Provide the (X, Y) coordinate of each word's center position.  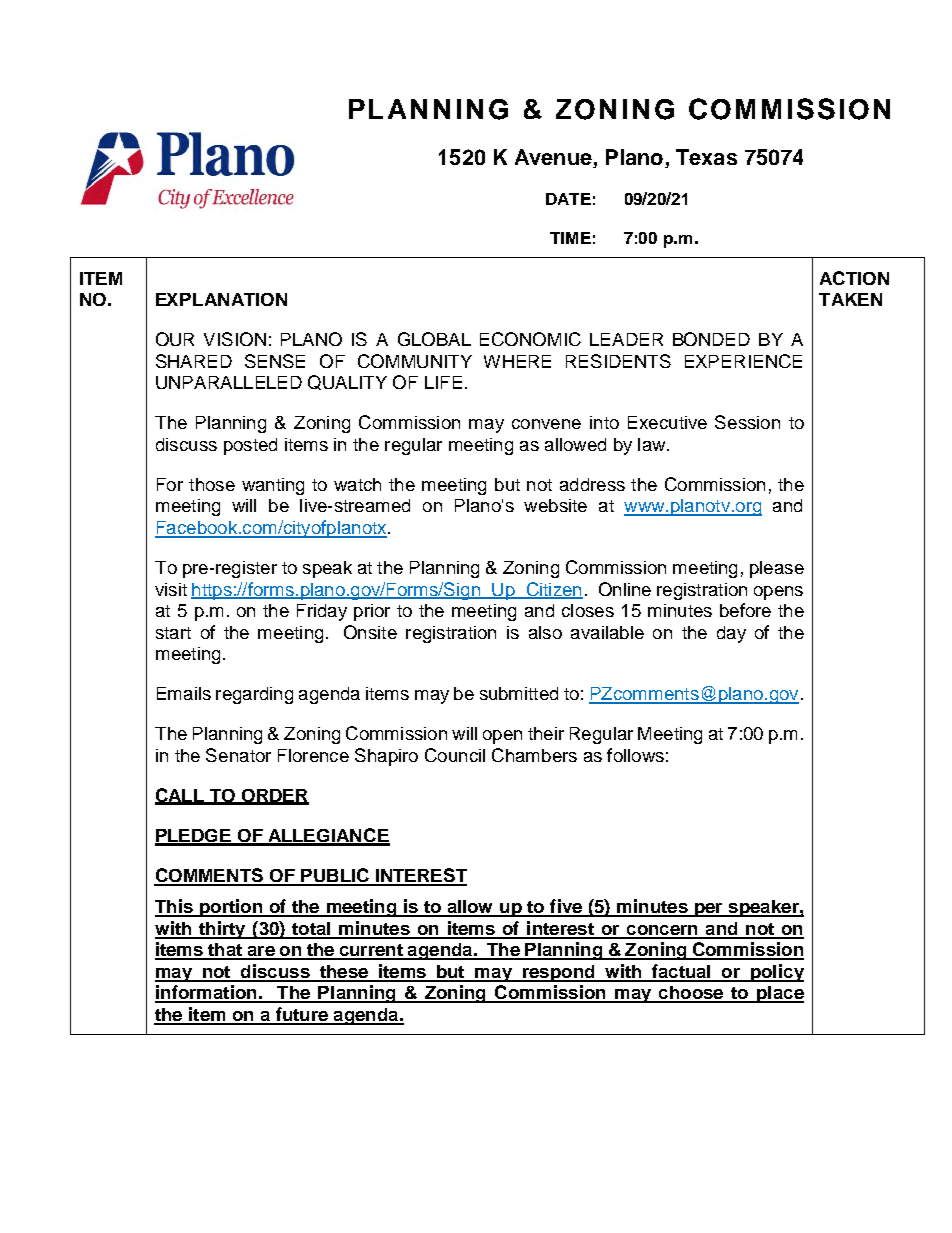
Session (747, 422)
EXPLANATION (221, 299)
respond (558, 973)
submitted (519, 693)
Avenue (554, 158)
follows (635, 755)
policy (776, 973)
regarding (254, 695)
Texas (706, 157)
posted (250, 446)
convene (546, 424)
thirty (222, 930)
